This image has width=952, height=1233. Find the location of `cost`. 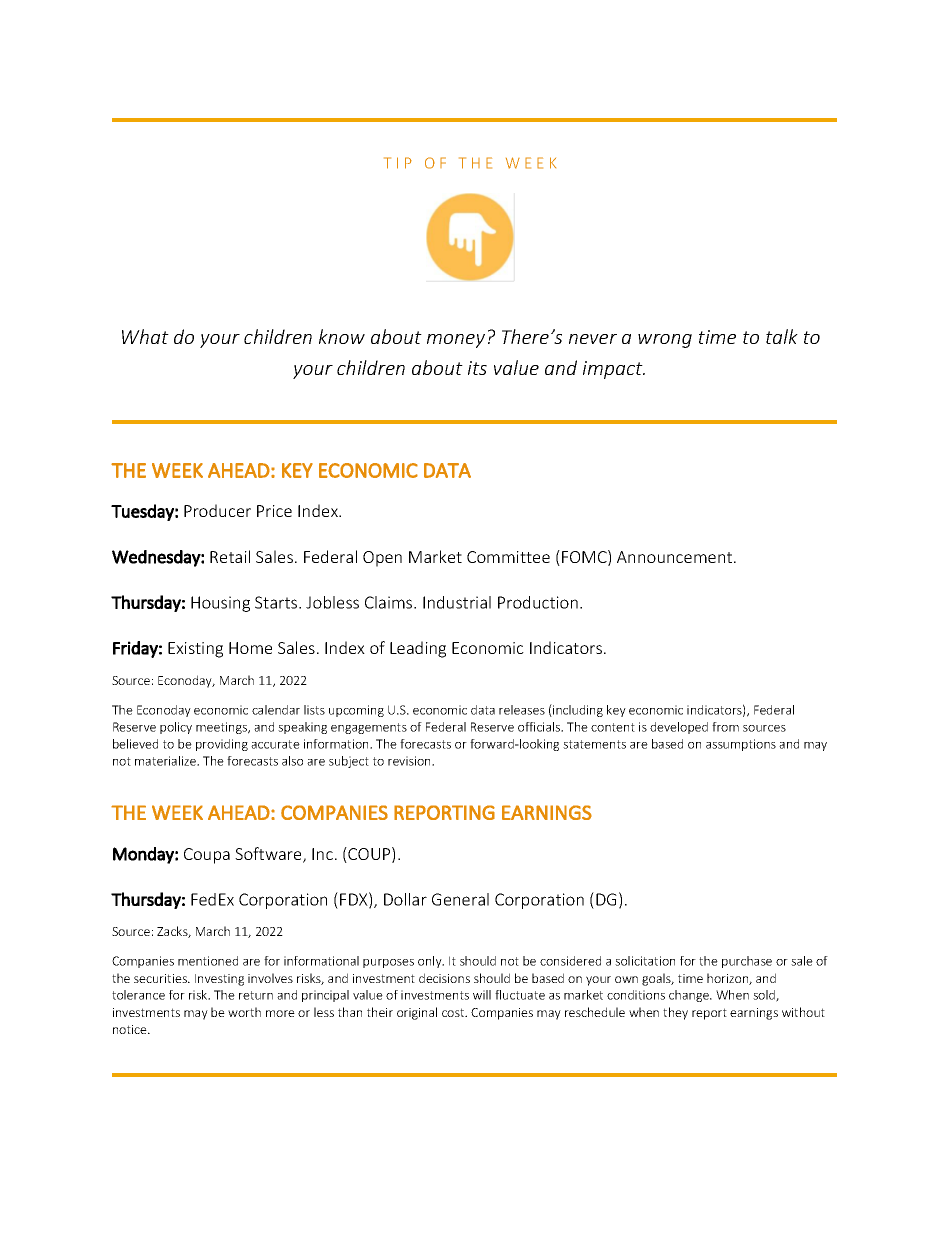

cost is located at coordinates (454, 1012).
